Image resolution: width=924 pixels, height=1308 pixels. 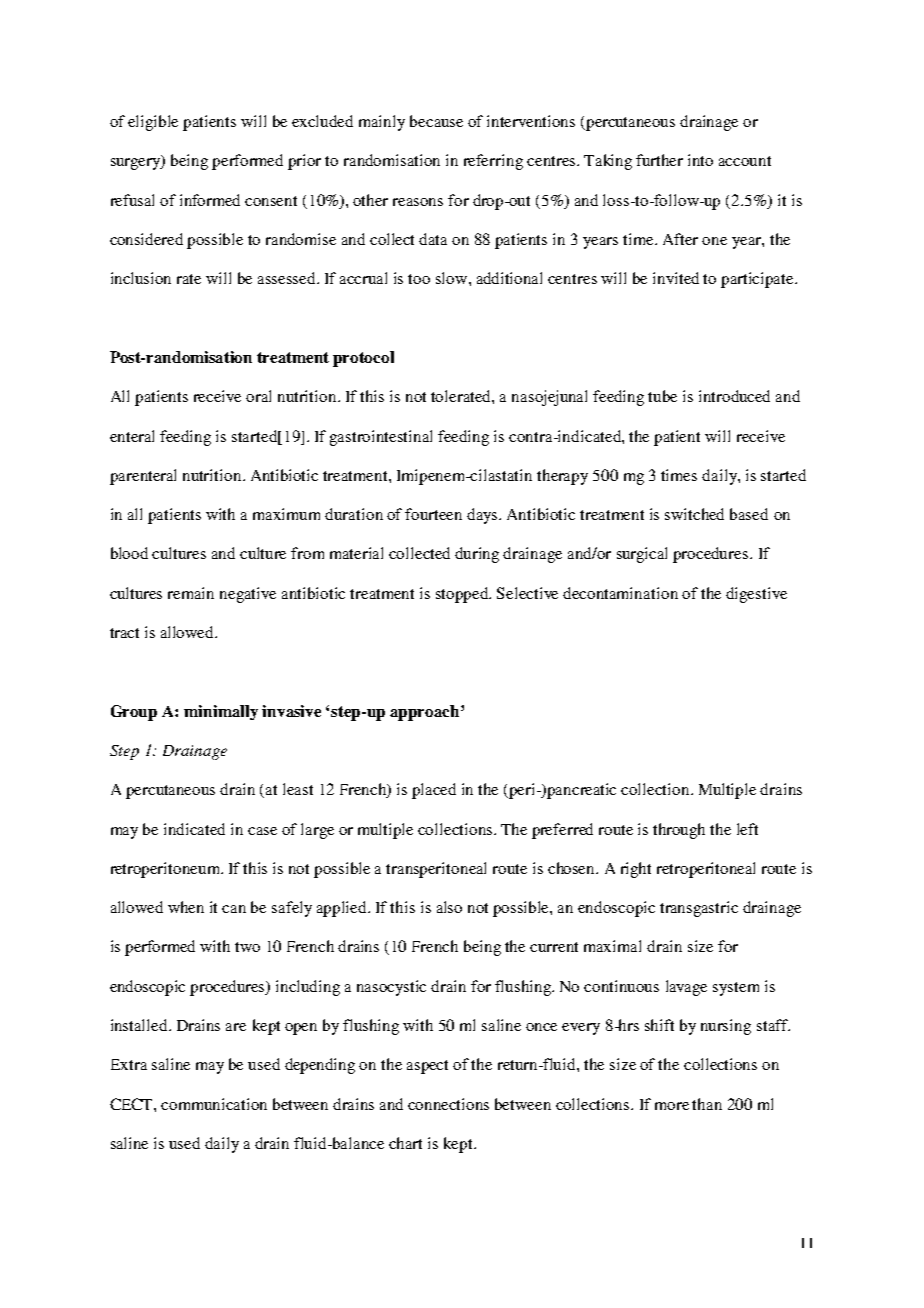 I want to click on eligible, so click(x=153, y=123).
